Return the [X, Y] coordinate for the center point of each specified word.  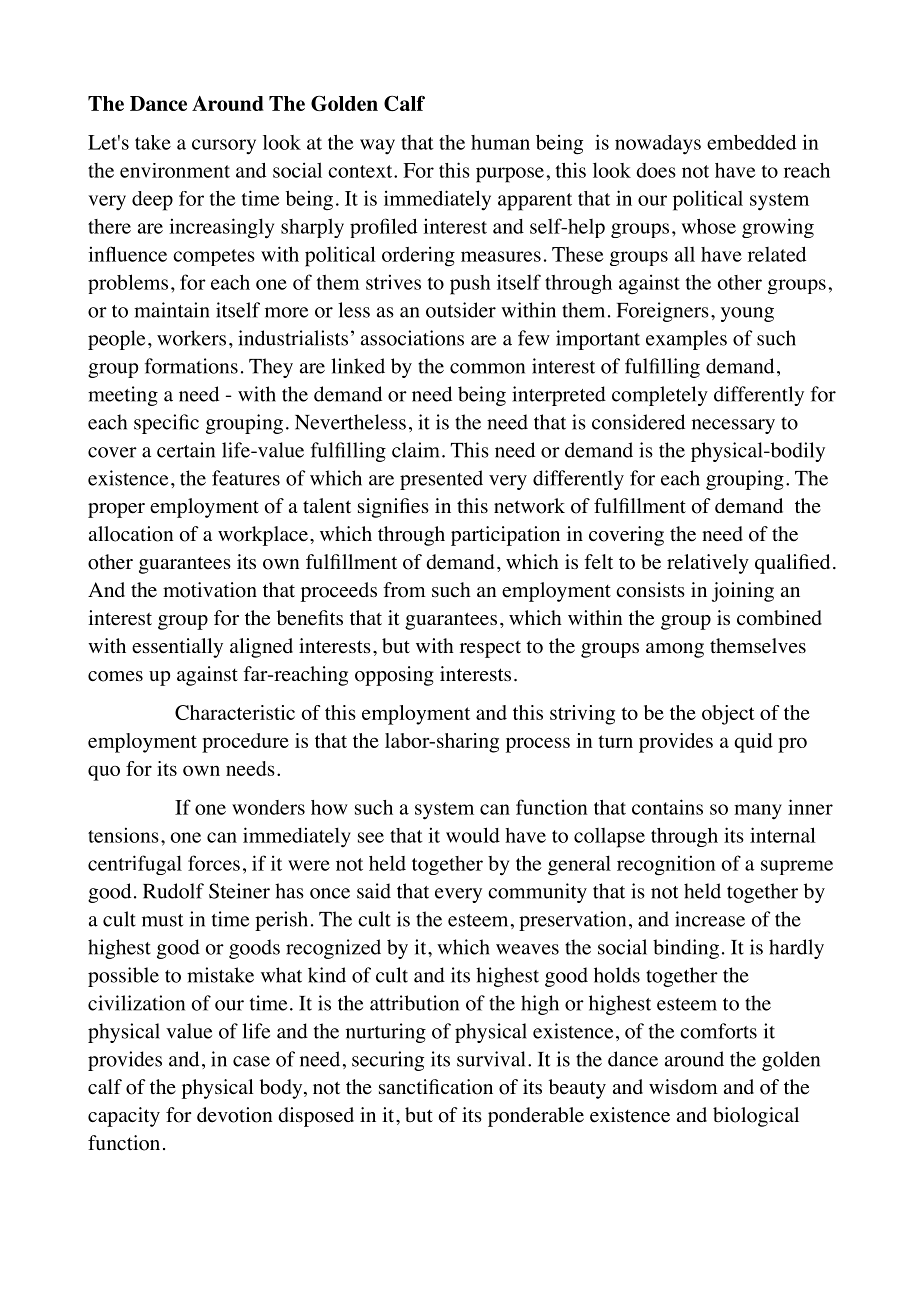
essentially [177, 648]
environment [175, 170]
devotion [234, 1115]
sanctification [436, 1087]
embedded [751, 142]
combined [779, 618]
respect [490, 649]
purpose [510, 175]
